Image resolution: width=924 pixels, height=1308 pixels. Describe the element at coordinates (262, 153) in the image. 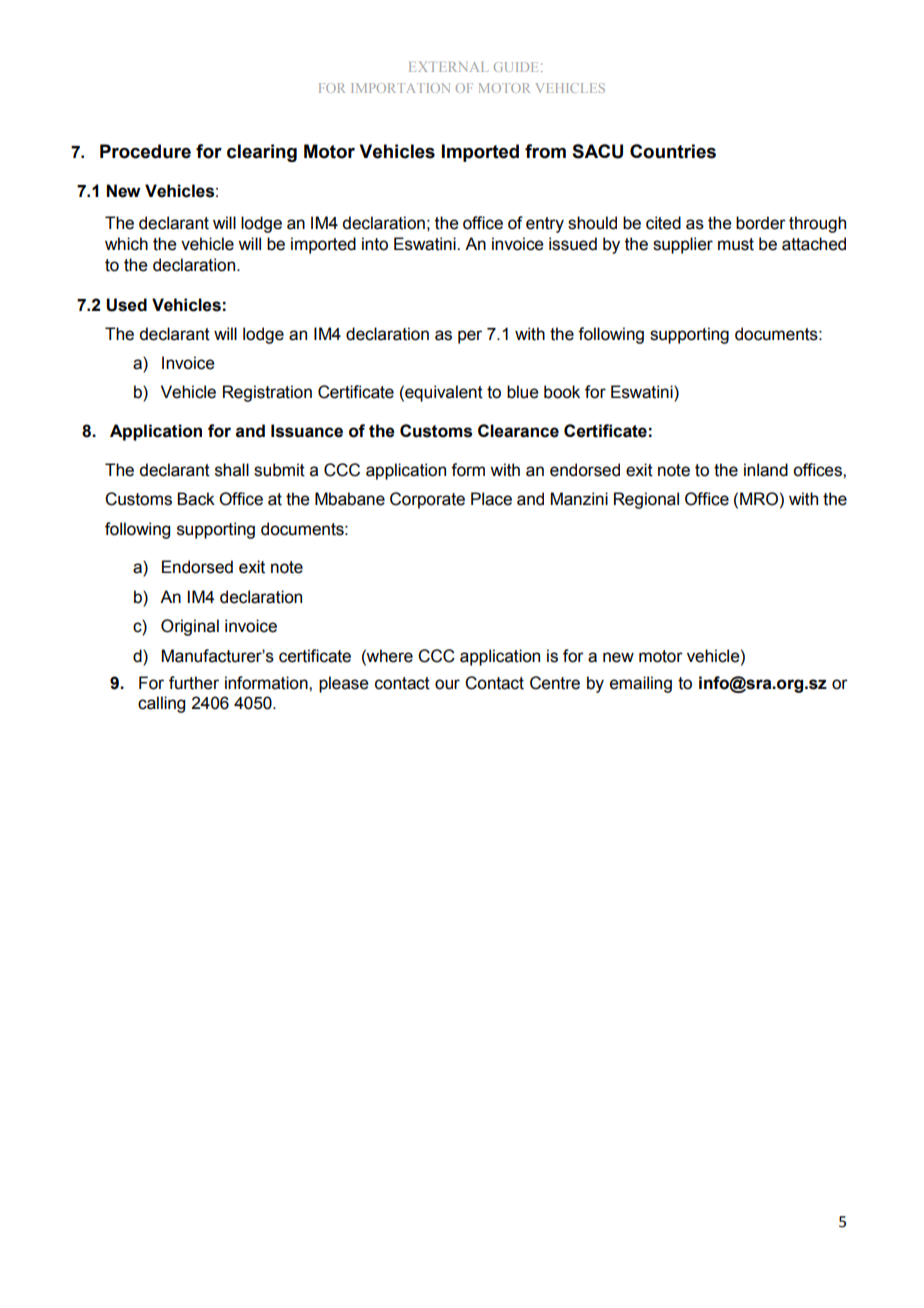

I see `clearing` at that location.
